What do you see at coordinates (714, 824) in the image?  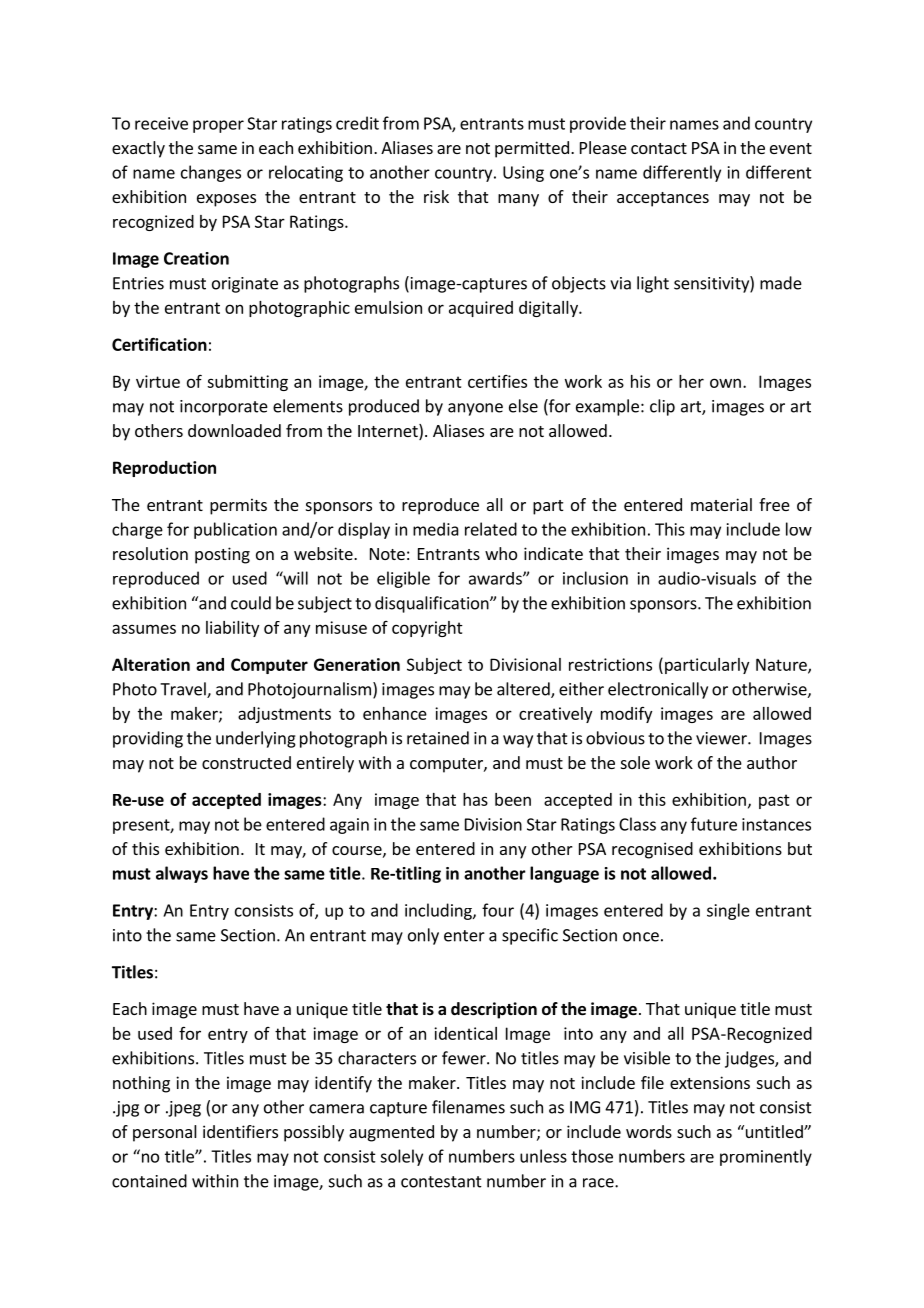 I see `future` at bounding box center [714, 824].
